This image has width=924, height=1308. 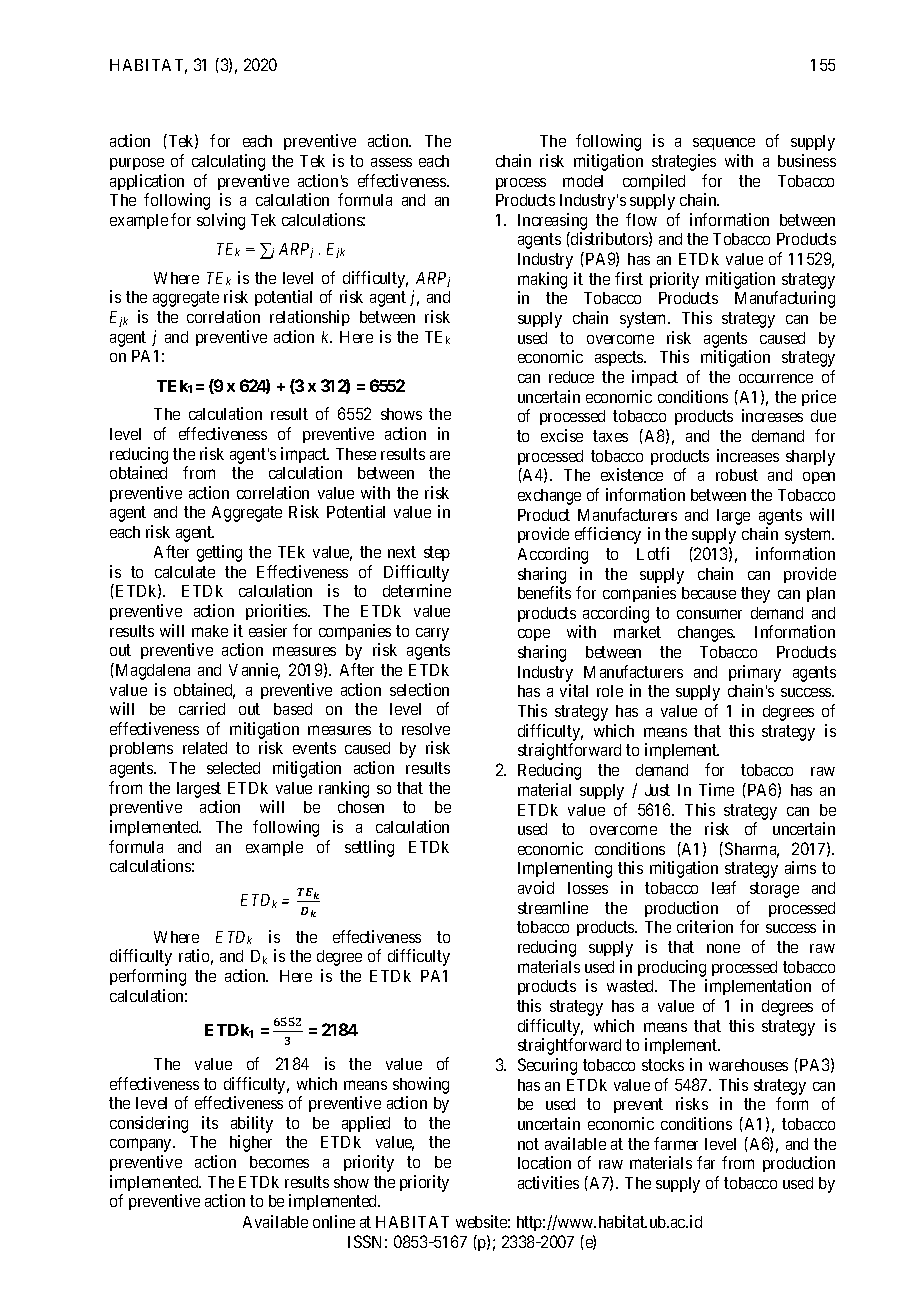 I want to click on sequence, so click(x=724, y=144).
